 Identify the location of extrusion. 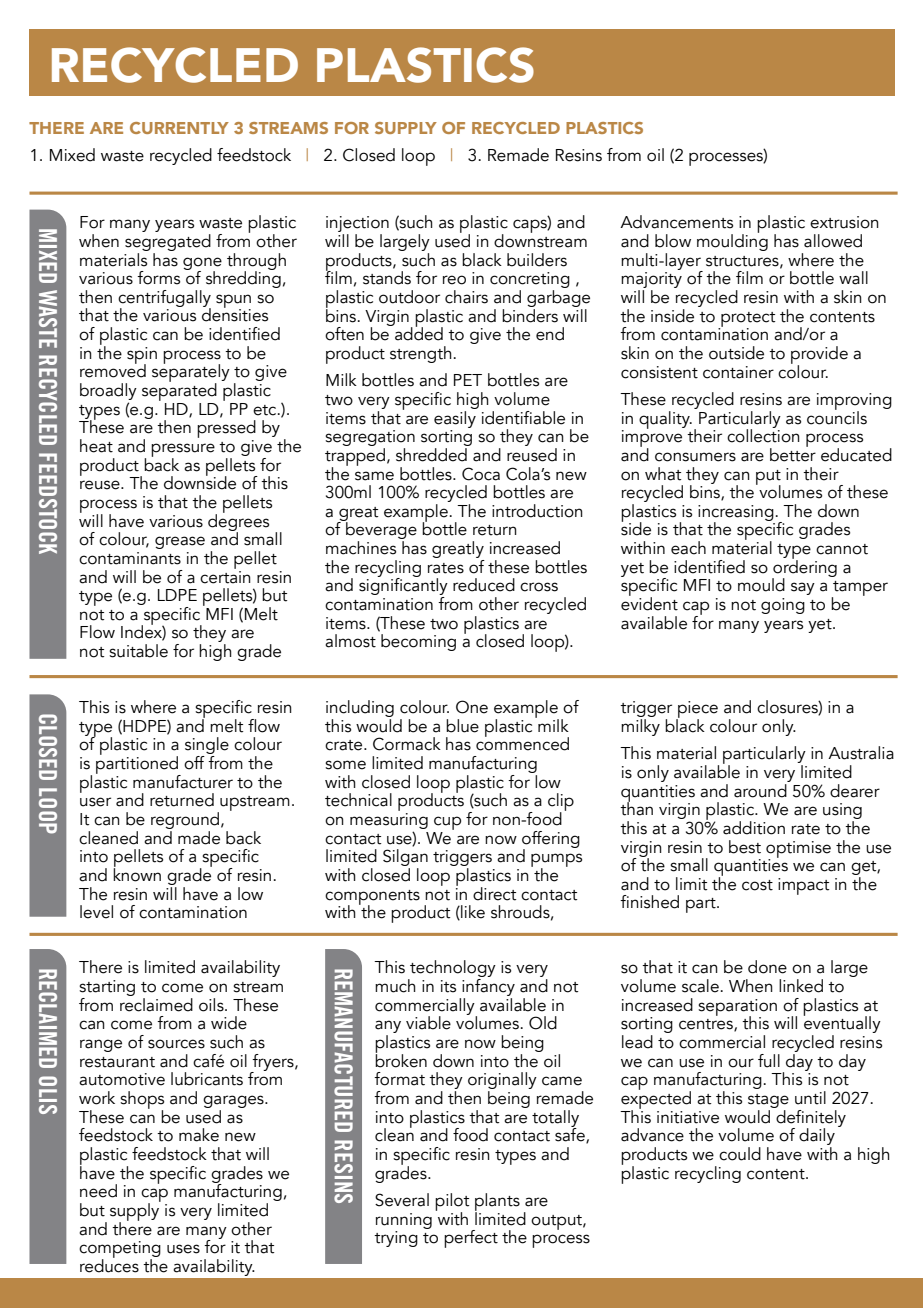
(844, 222).
